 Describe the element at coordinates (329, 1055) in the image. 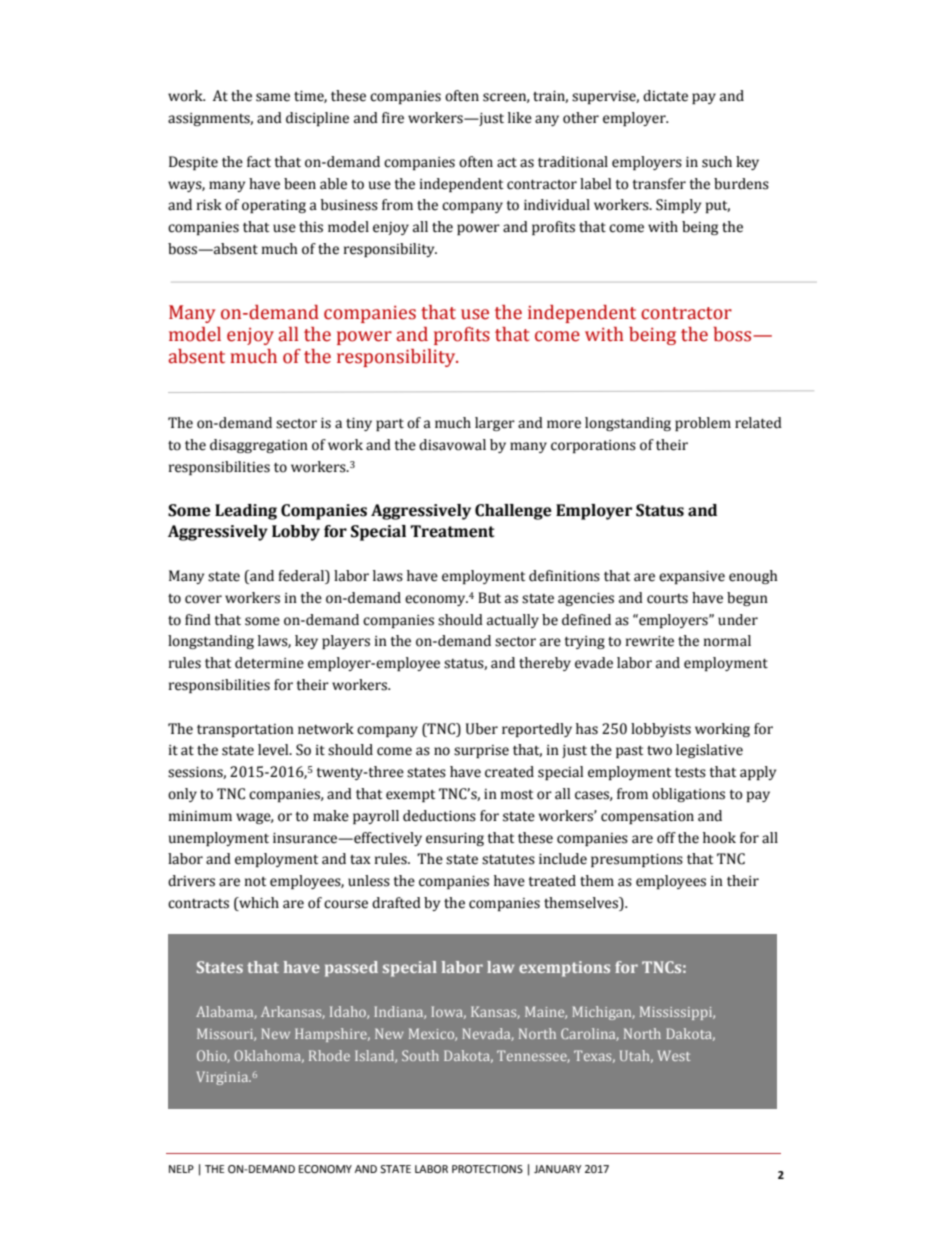

I see `Rhode` at that location.
